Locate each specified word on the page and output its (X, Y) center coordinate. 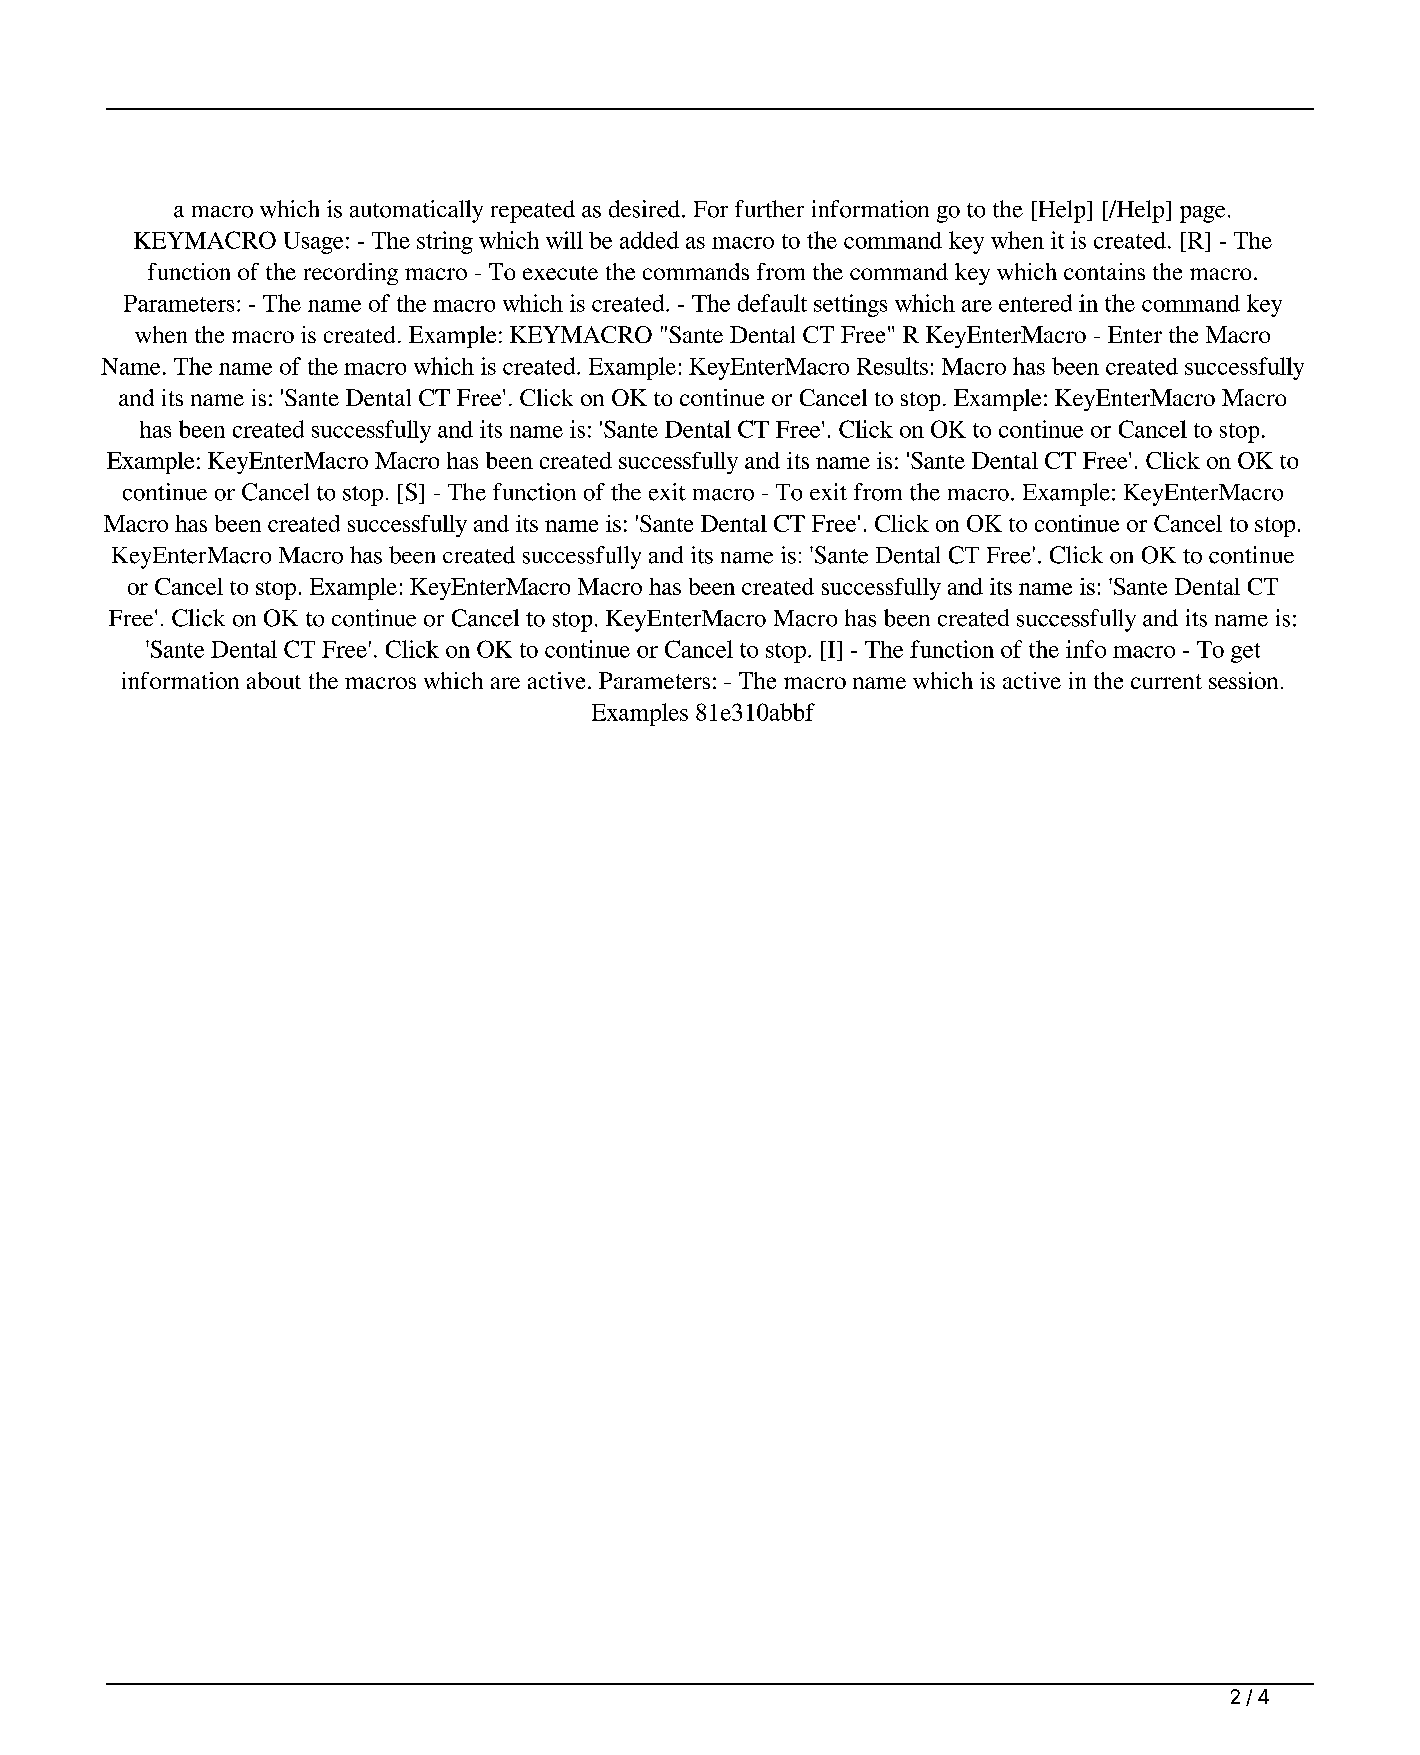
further (769, 209)
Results (892, 366)
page (1202, 214)
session (1243, 680)
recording (351, 274)
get (1245, 653)
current (1166, 681)
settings (850, 305)
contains (1104, 271)
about (274, 680)
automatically (416, 211)
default (772, 303)
